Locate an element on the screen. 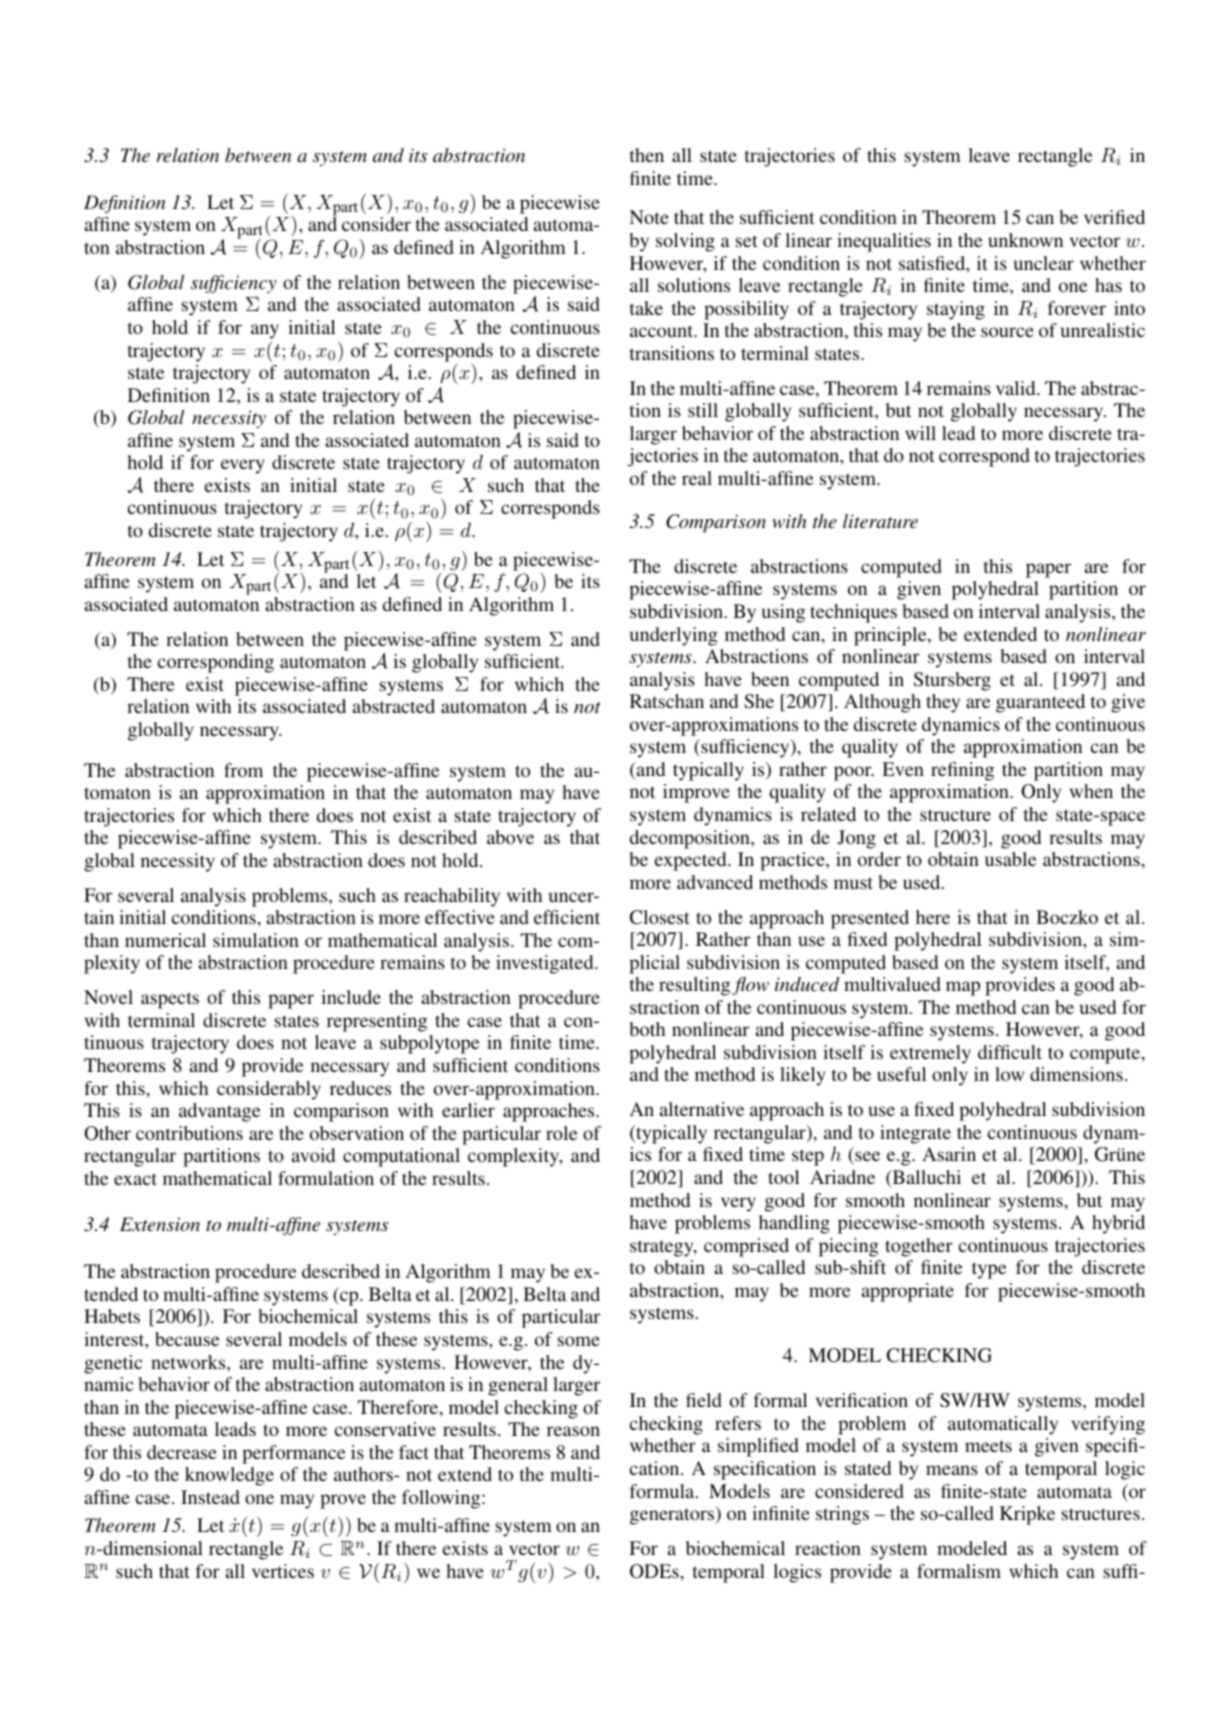  literature is located at coordinates (880, 521).
